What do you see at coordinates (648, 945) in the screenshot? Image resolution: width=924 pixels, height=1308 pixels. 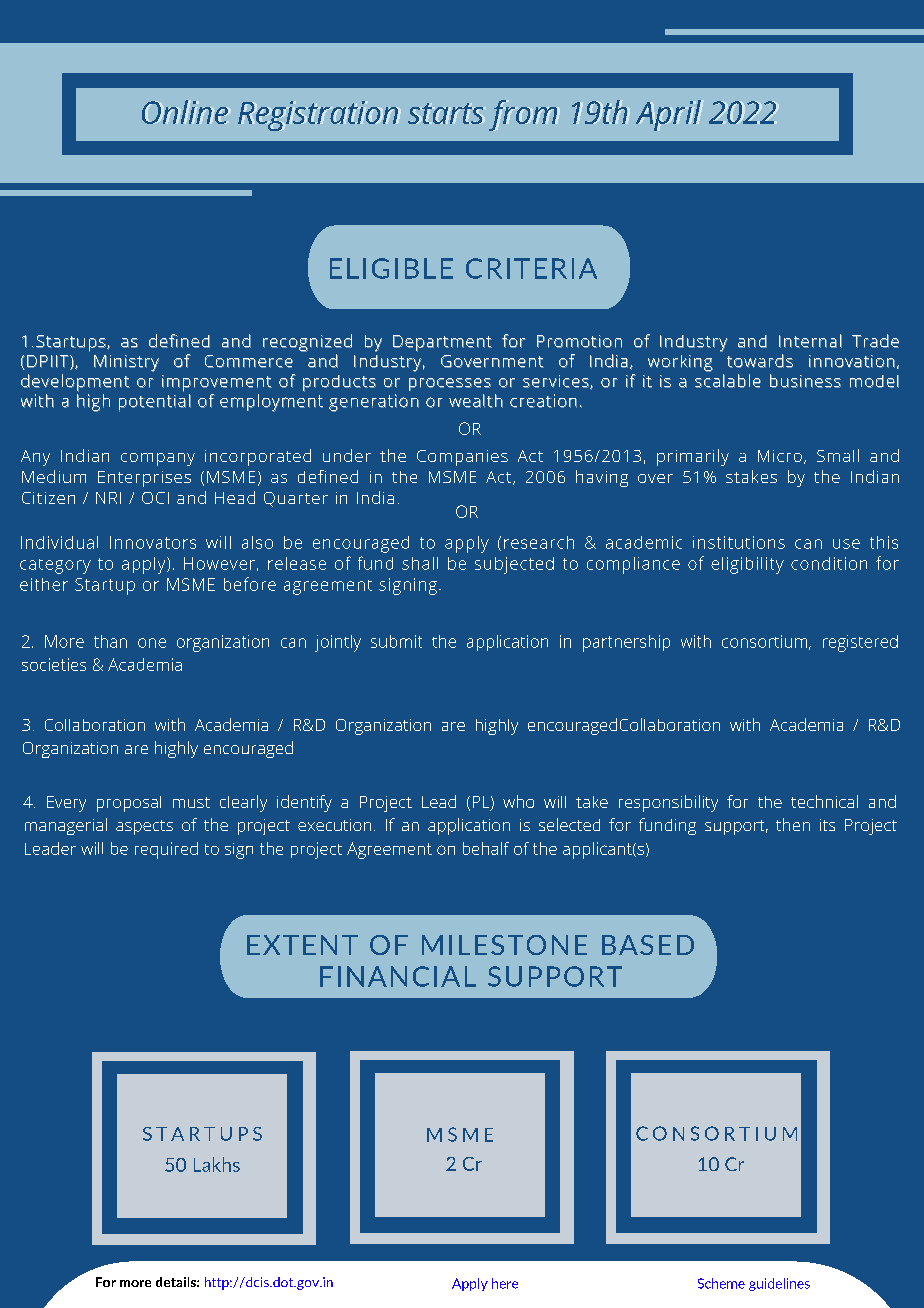 I see `BASED` at bounding box center [648, 945].
